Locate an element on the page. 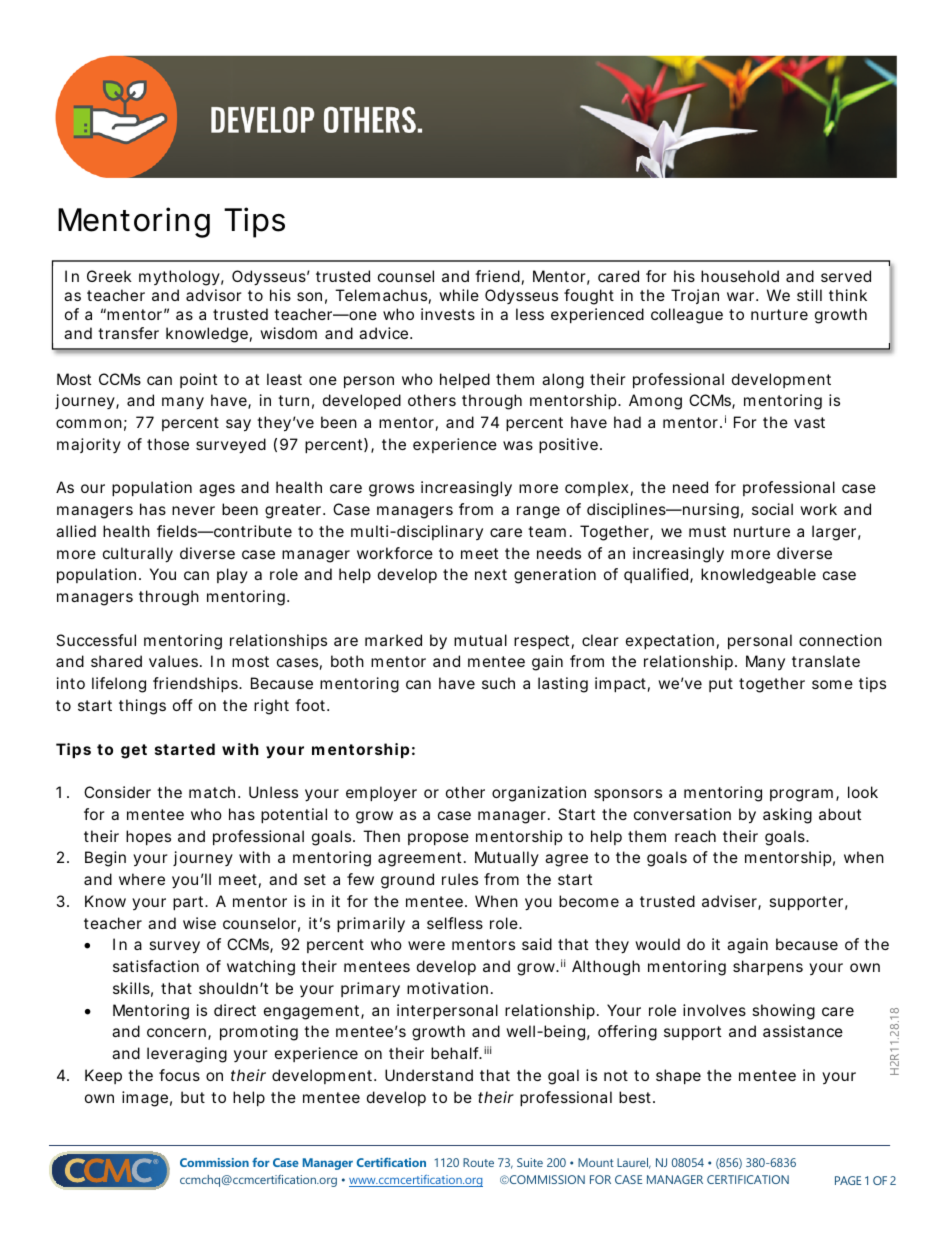  asking is located at coordinates (787, 816).
